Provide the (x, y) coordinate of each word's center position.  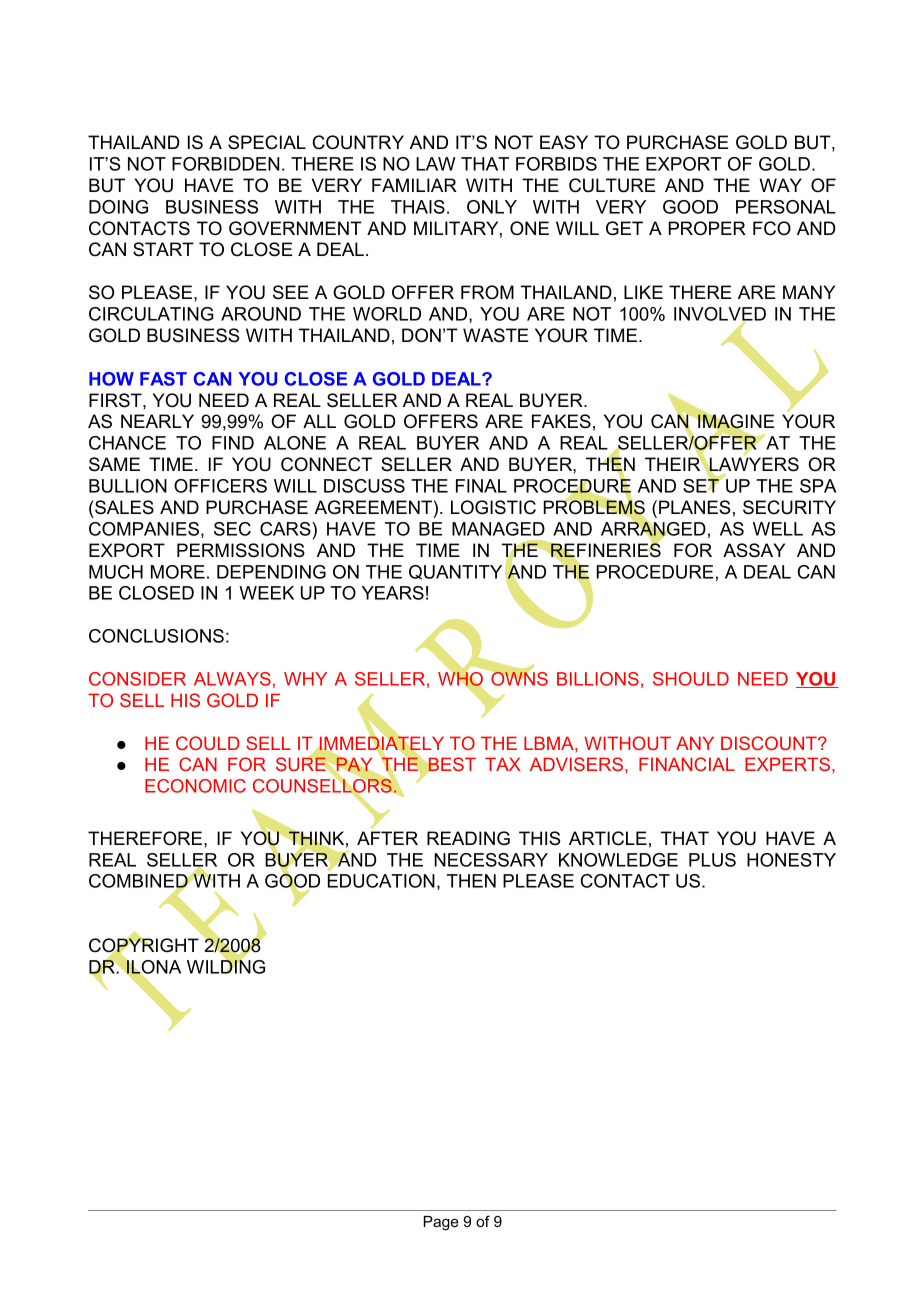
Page (441, 1223)
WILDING (226, 966)
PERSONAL (786, 207)
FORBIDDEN (225, 164)
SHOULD (691, 679)
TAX (503, 764)
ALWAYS (232, 679)
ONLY (492, 207)
